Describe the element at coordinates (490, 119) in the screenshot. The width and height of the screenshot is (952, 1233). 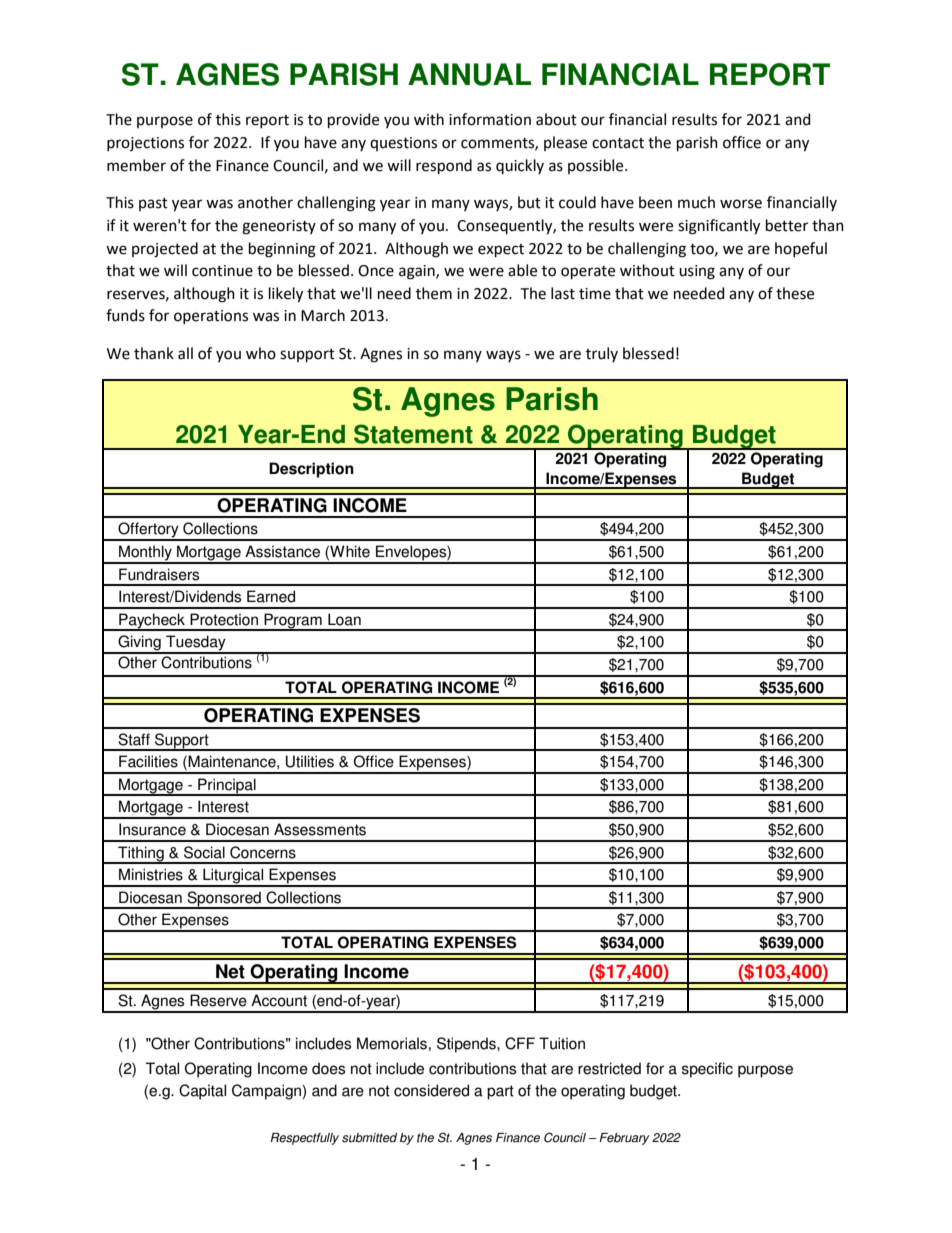
I see `information` at that location.
